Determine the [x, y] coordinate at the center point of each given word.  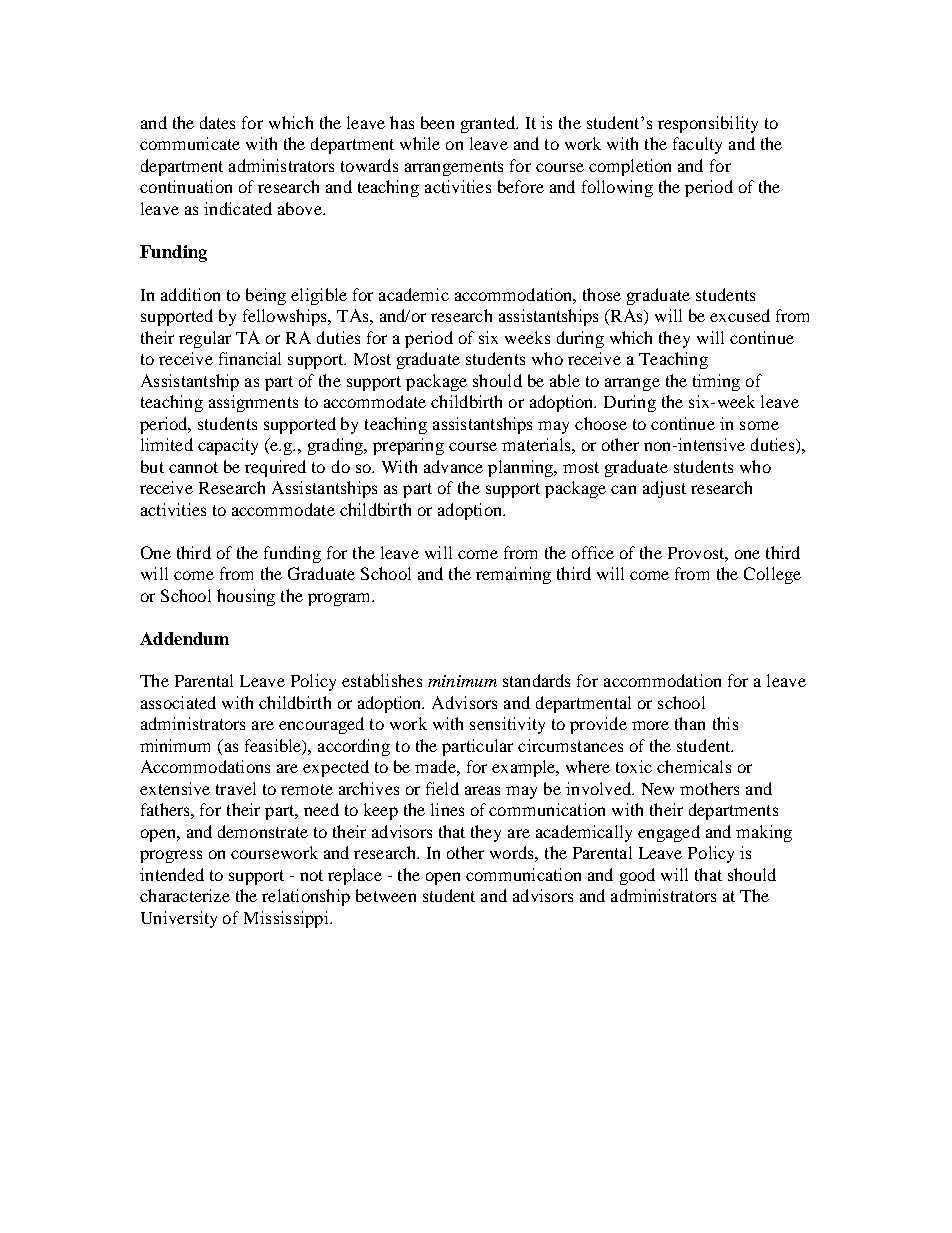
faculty [697, 145]
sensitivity [507, 725]
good [637, 876]
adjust [664, 489]
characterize [185, 895]
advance [453, 466]
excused [740, 315]
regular [205, 339]
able [565, 380]
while [420, 143]
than [690, 723]
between [386, 895]
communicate [190, 143]
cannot [193, 467]
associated [178, 702]
